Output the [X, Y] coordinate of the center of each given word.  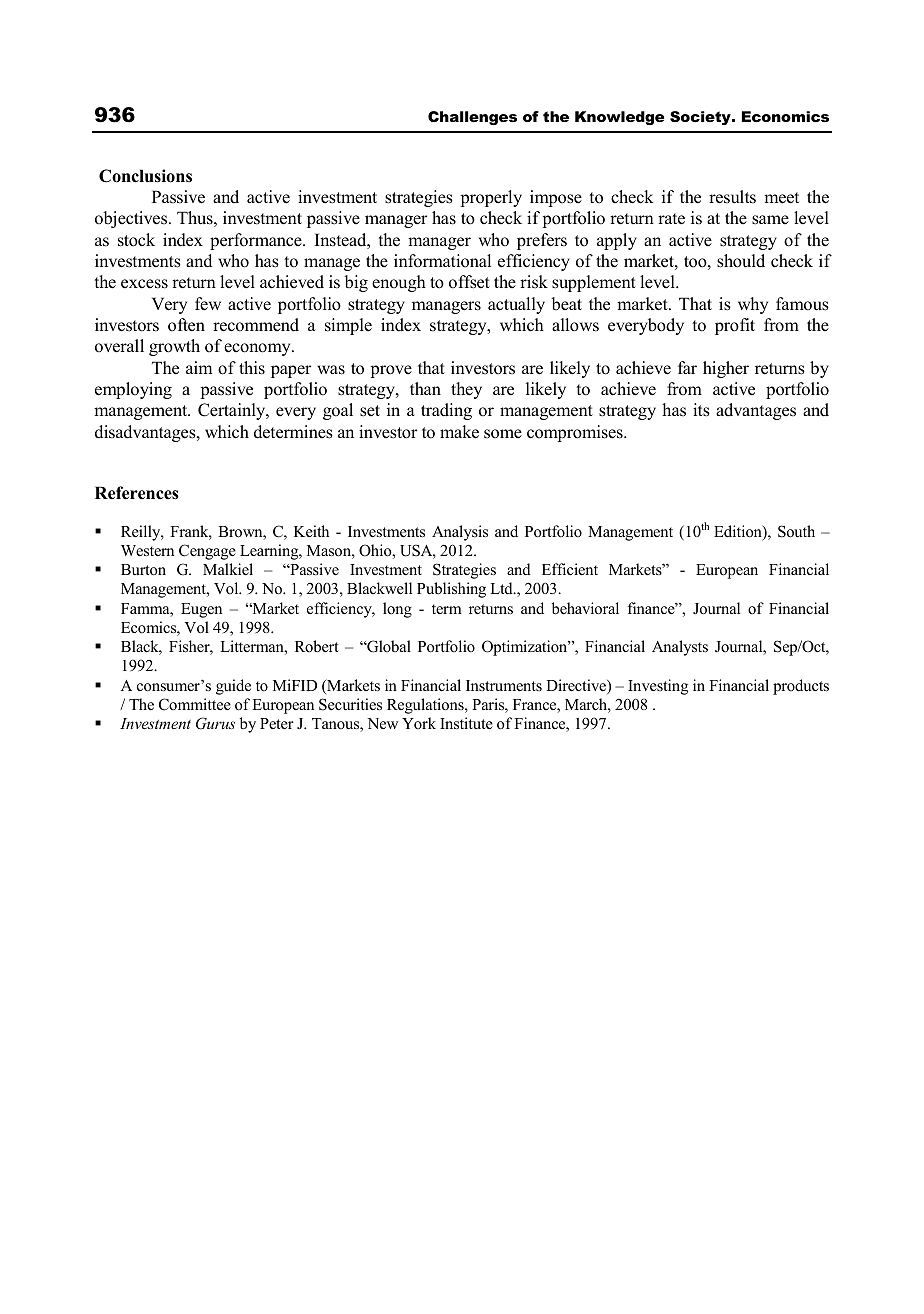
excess [144, 284]
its [701, 410]
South [796, 531]
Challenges [472, 118]
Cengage [207, 552]
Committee [195, 704]
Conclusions [145, 176]
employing [133, 390]
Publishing [451, 590]
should [741, 261]
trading [446, 411]
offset [469, 282]
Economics [785, 116]
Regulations [426, 706]
